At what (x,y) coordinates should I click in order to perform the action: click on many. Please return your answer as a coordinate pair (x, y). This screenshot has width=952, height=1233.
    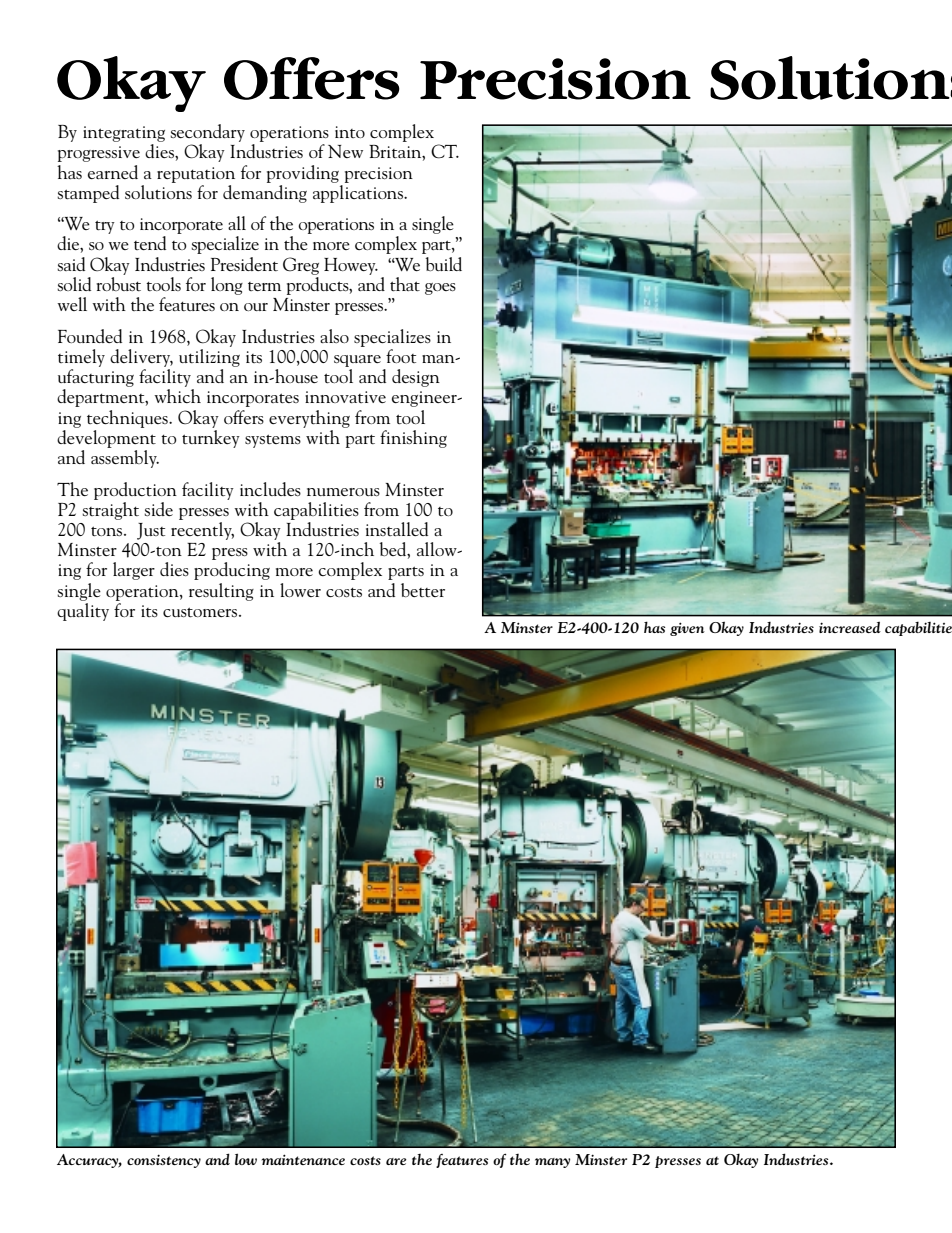
    Looking at the image, I should click on (552, 1163).
